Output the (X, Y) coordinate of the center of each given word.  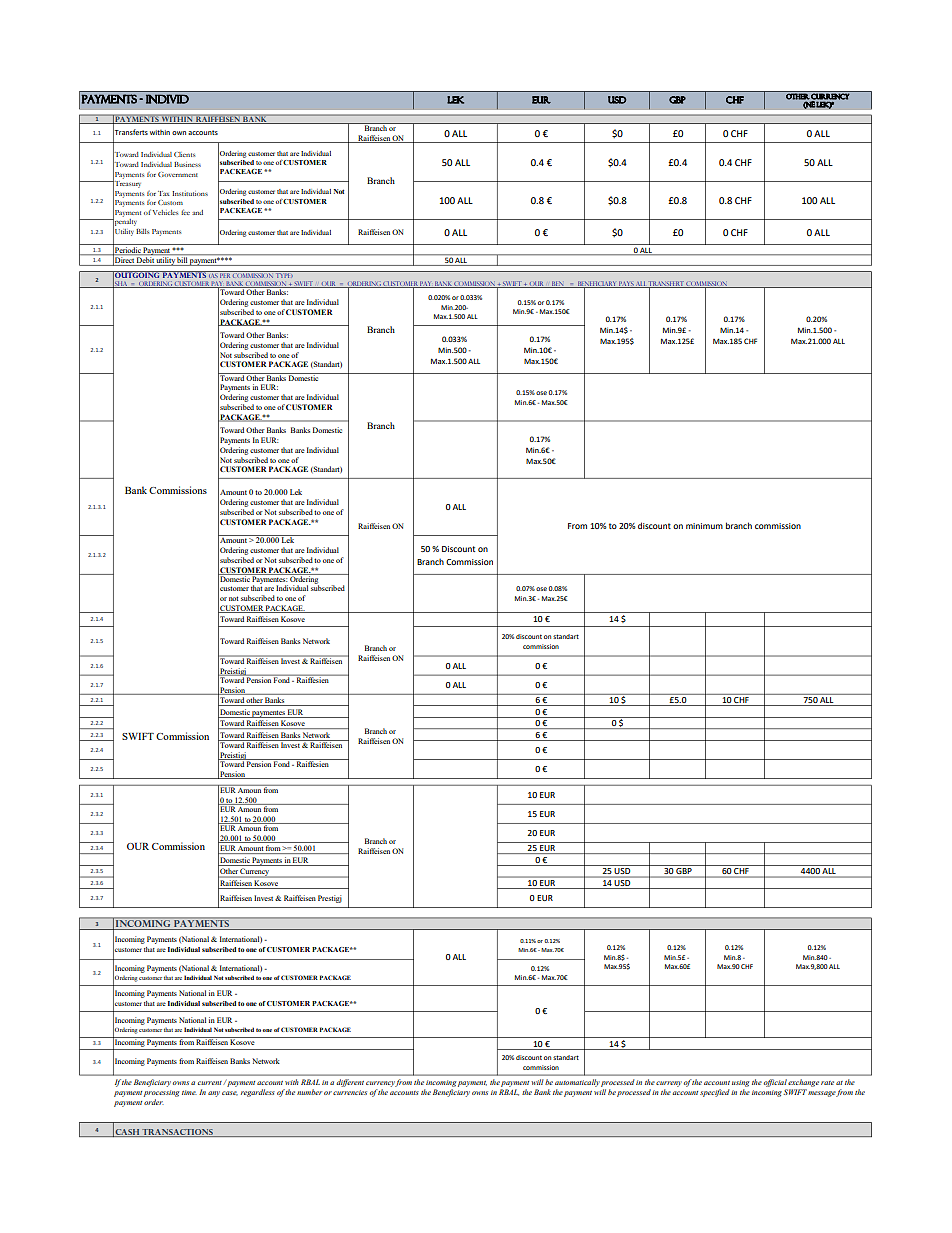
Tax (164, 193)
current (211, 1083)
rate (827, 1083)
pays (626, 284)
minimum (704, 526)
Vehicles (165, 212)
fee (185, 212)
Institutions (190, 193)
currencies (350, 1092)
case (230, 1093)
